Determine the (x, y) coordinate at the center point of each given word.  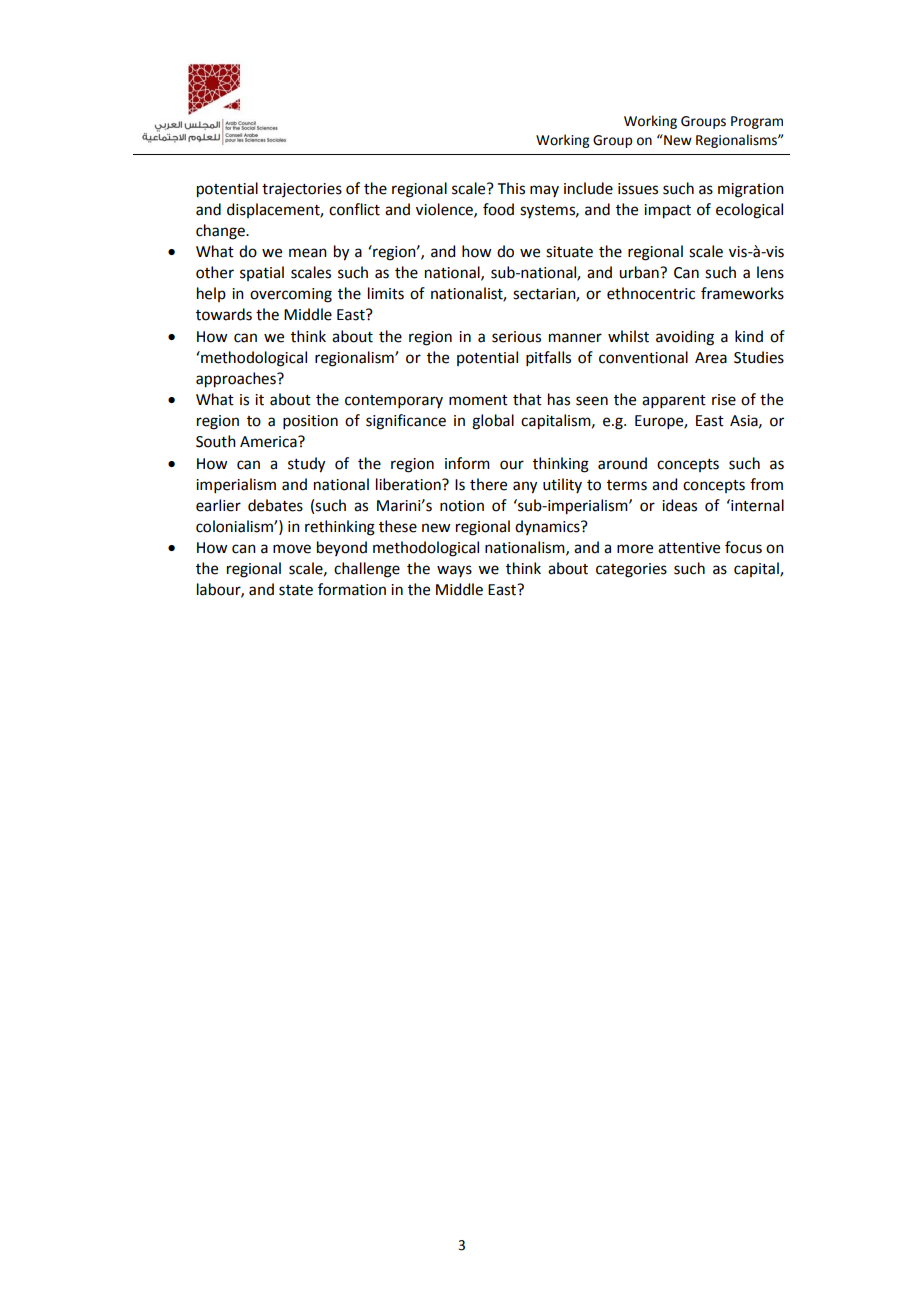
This (511, 188)
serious (516, 337)
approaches (237, 380)
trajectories (302, 190)
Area (711, 358)
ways (454, 571)
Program (757, 122)
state (296, 590)
